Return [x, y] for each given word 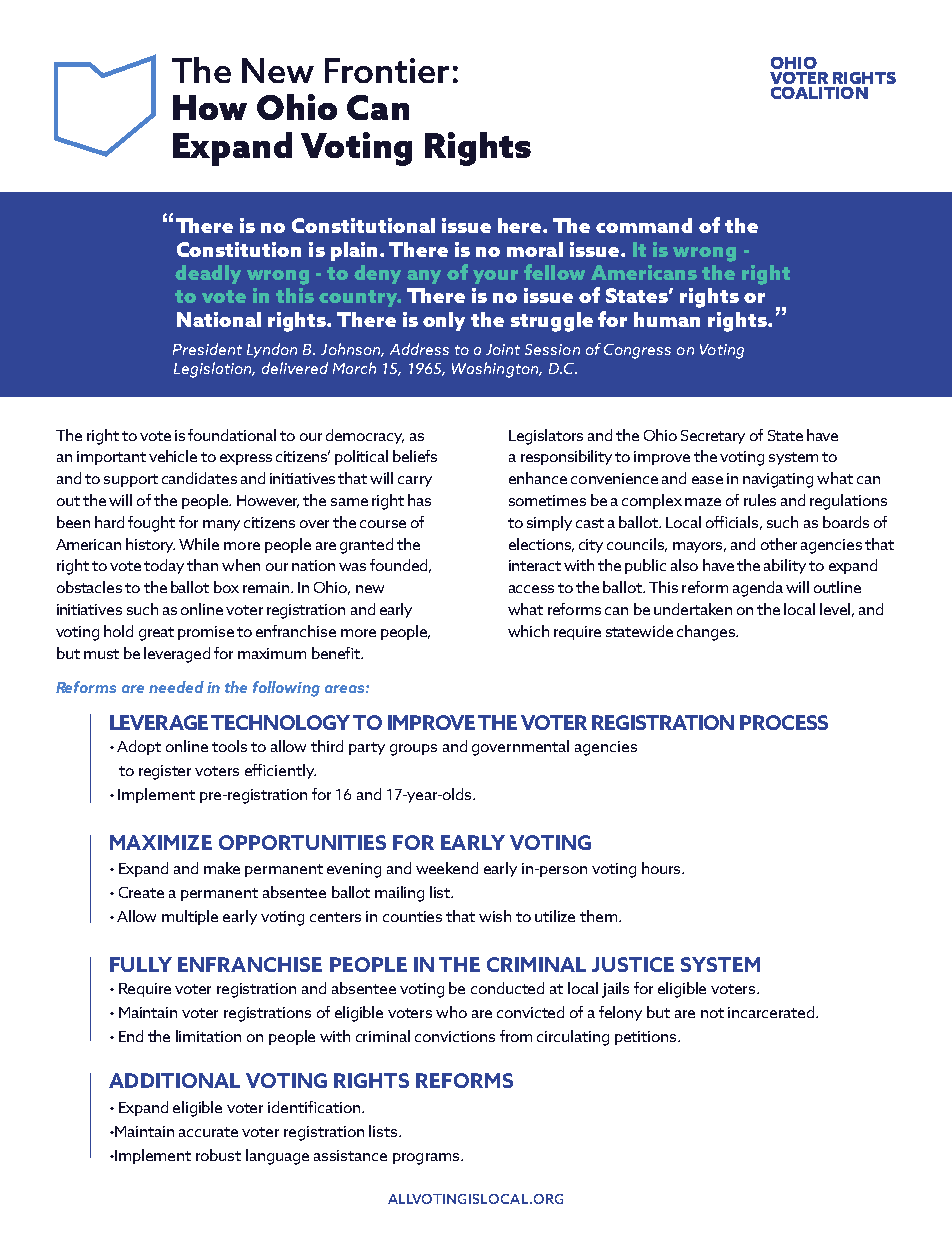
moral [535, 249]
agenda [758, 589]
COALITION [819, 93]
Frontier [387, 70]
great [156, 634]
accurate [208, 1132]
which [528, 631]
